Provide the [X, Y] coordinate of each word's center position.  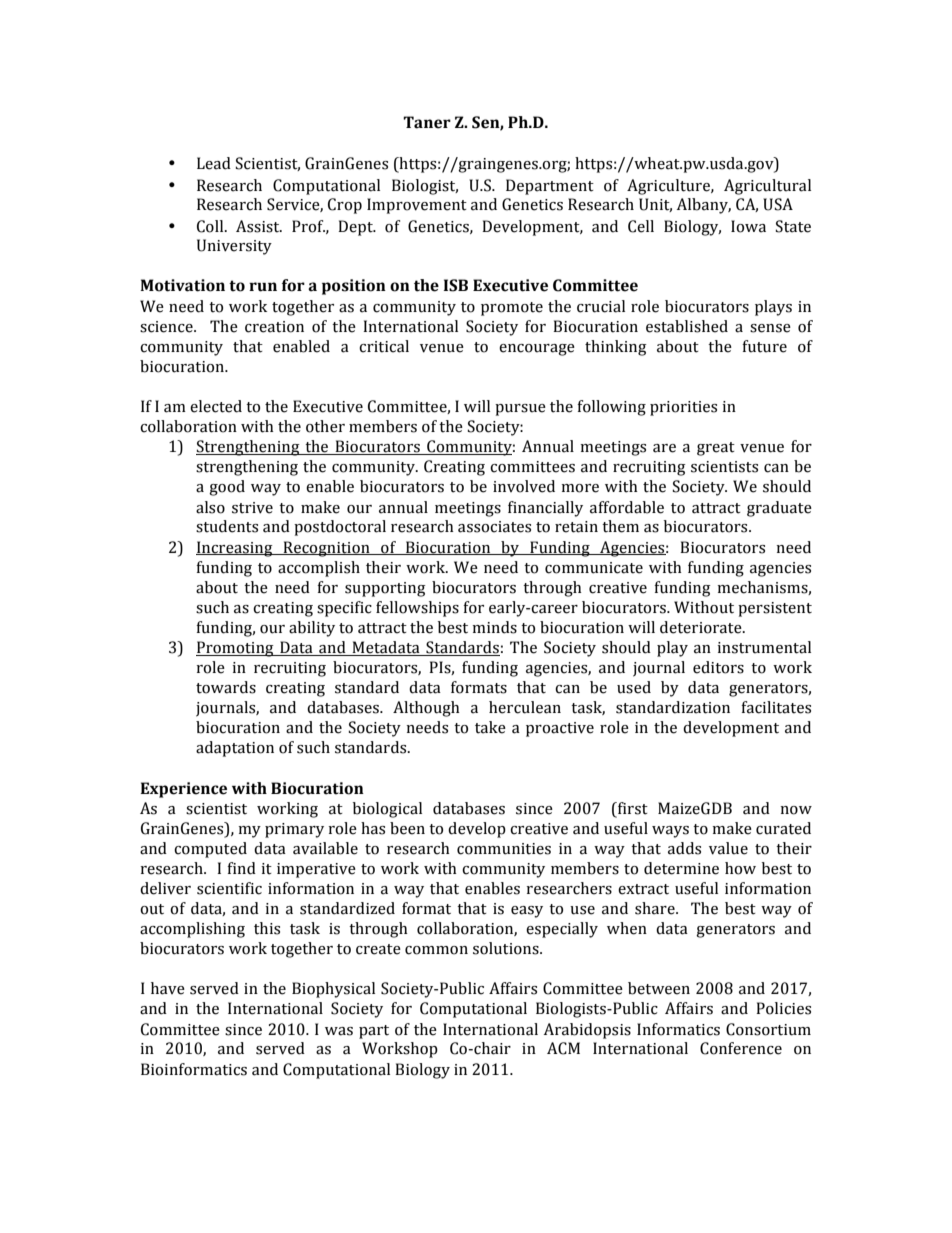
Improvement [417, 206]
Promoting [236, 649]
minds [494, 627]
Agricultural [767, 187]
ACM [563, 1048]
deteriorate [702, 627]
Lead [214, 163]
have [168, 988]
